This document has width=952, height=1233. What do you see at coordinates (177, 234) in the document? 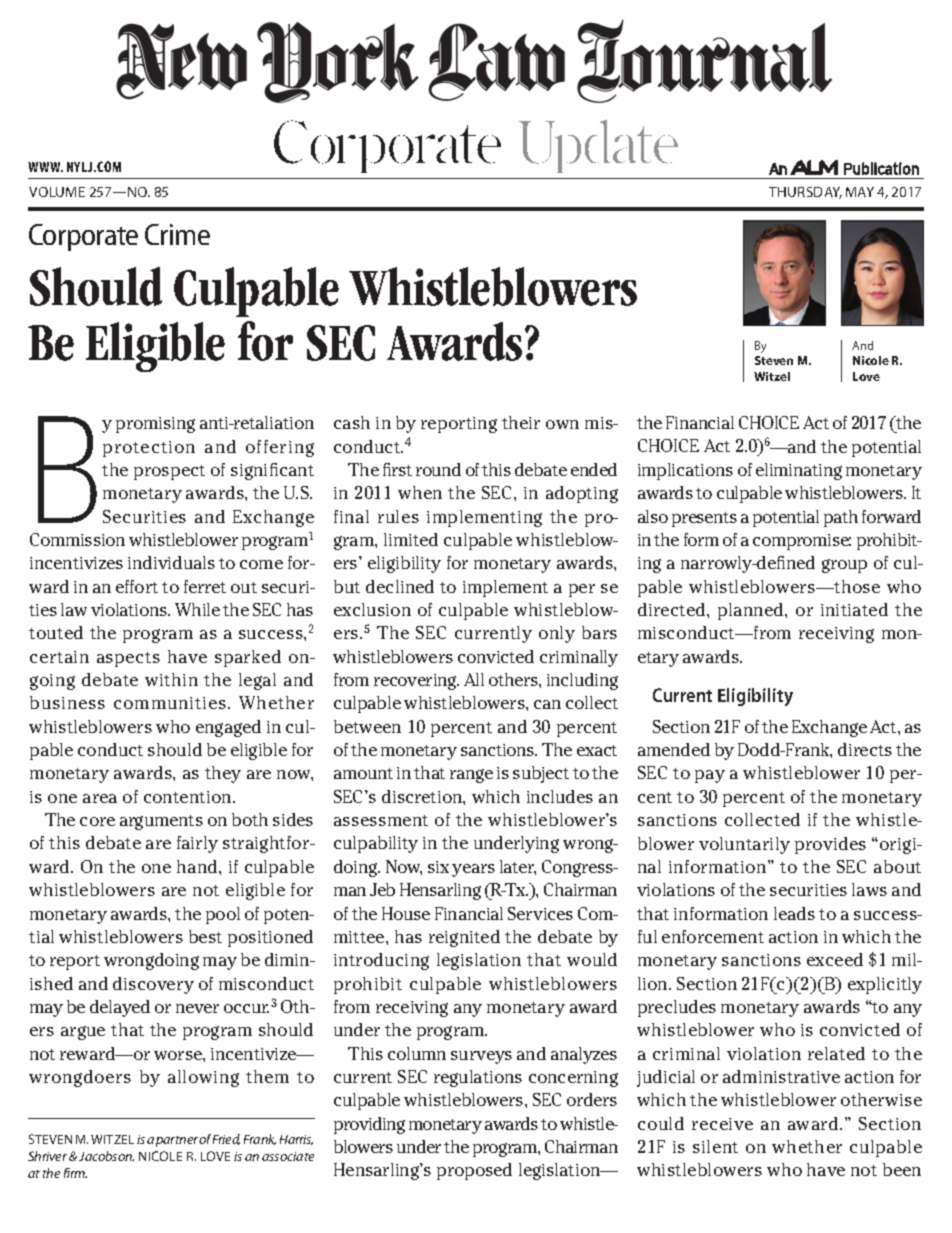
I see `Crime` at bounding box center [177, 234].
